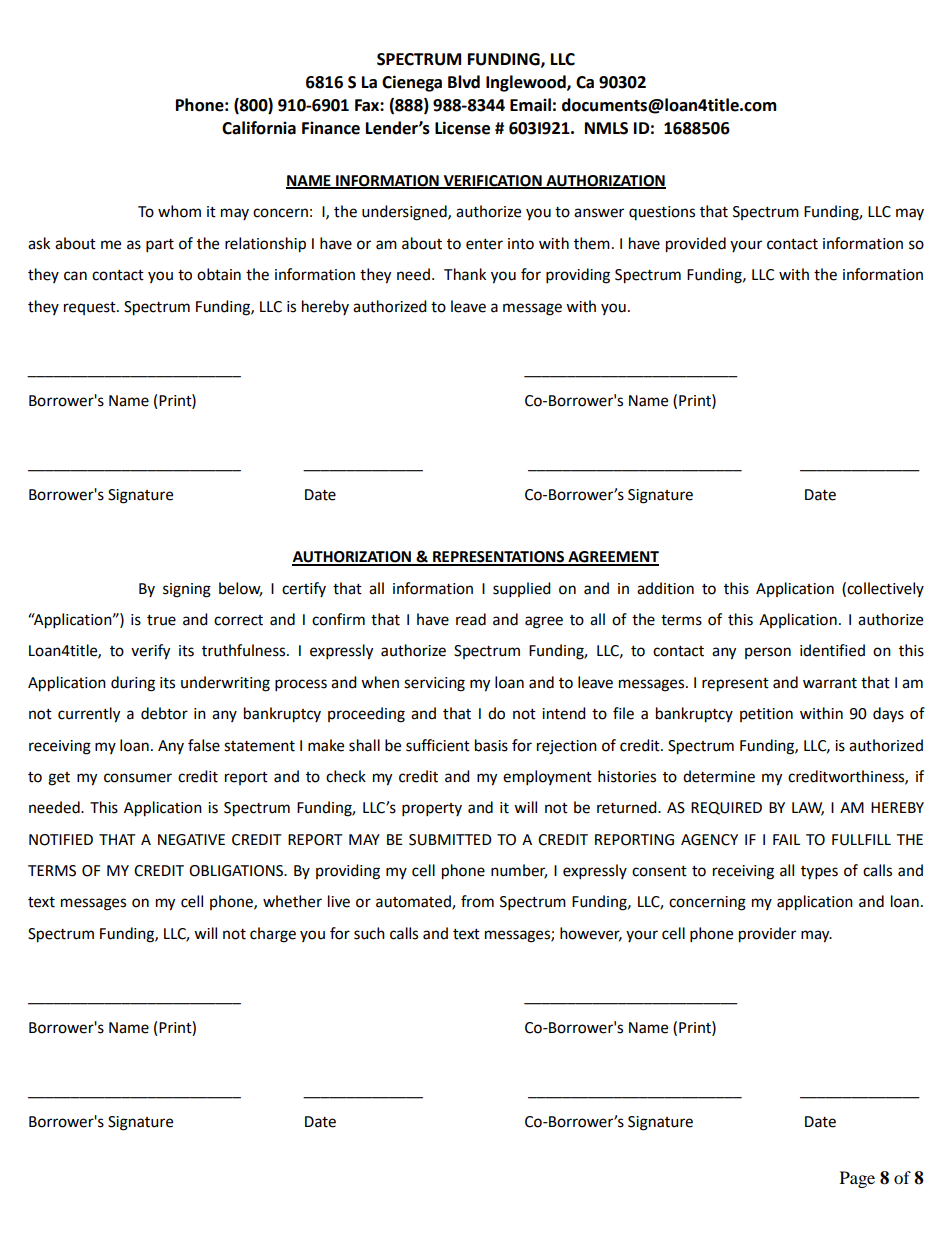 The width and height of the image is (952, 1233). Describe the element at coordinates (161, 620) in the image. I see `true` at that location.
